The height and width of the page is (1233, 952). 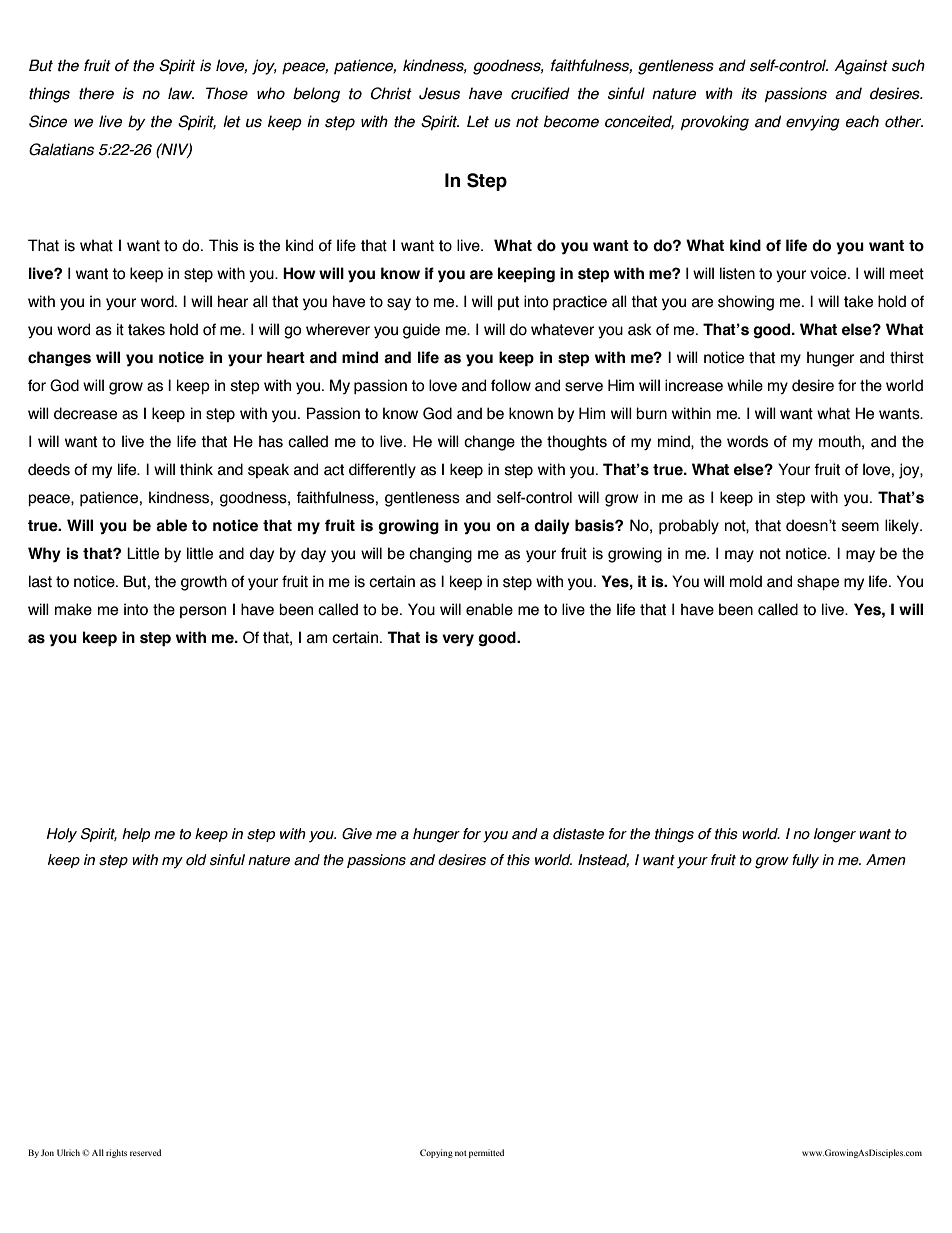 I want to click on Copying, so click(x=436, y=1153).
